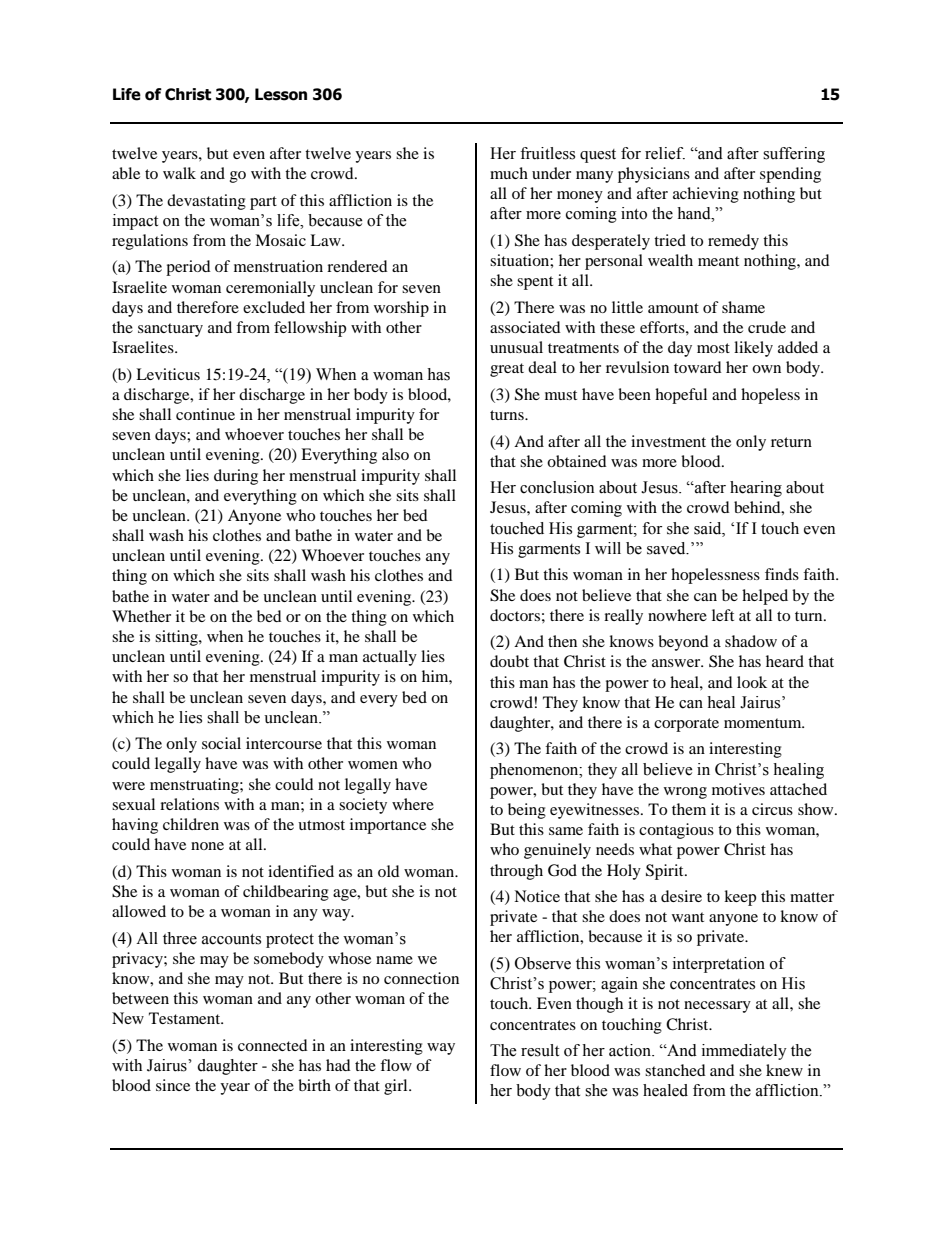 The width and height of the document is (952, 1233). I want to click on being, so click(527, 811).
